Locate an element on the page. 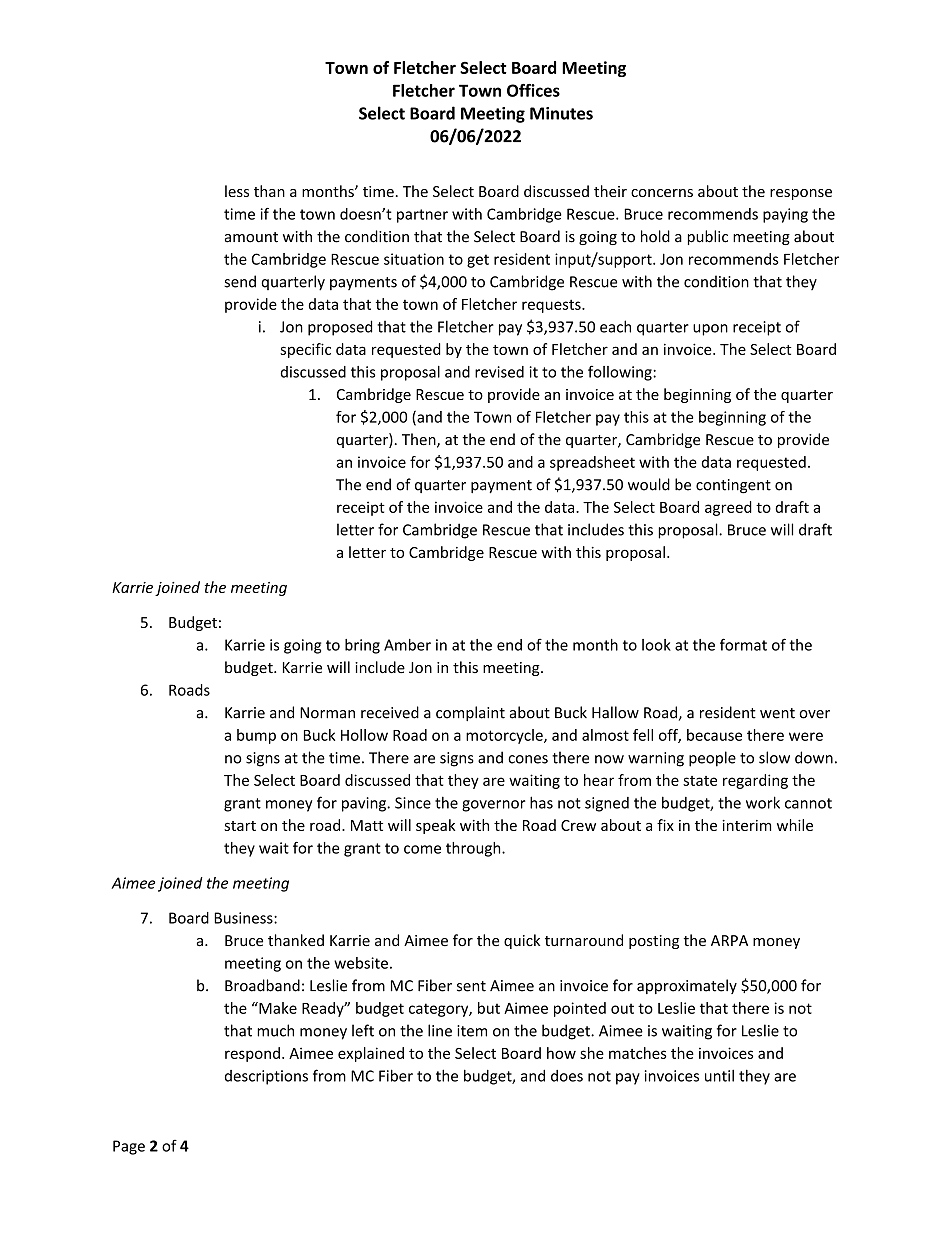 The height and width of the document is (1233, 952). descriptions is located at coordinates (266, 1077).
